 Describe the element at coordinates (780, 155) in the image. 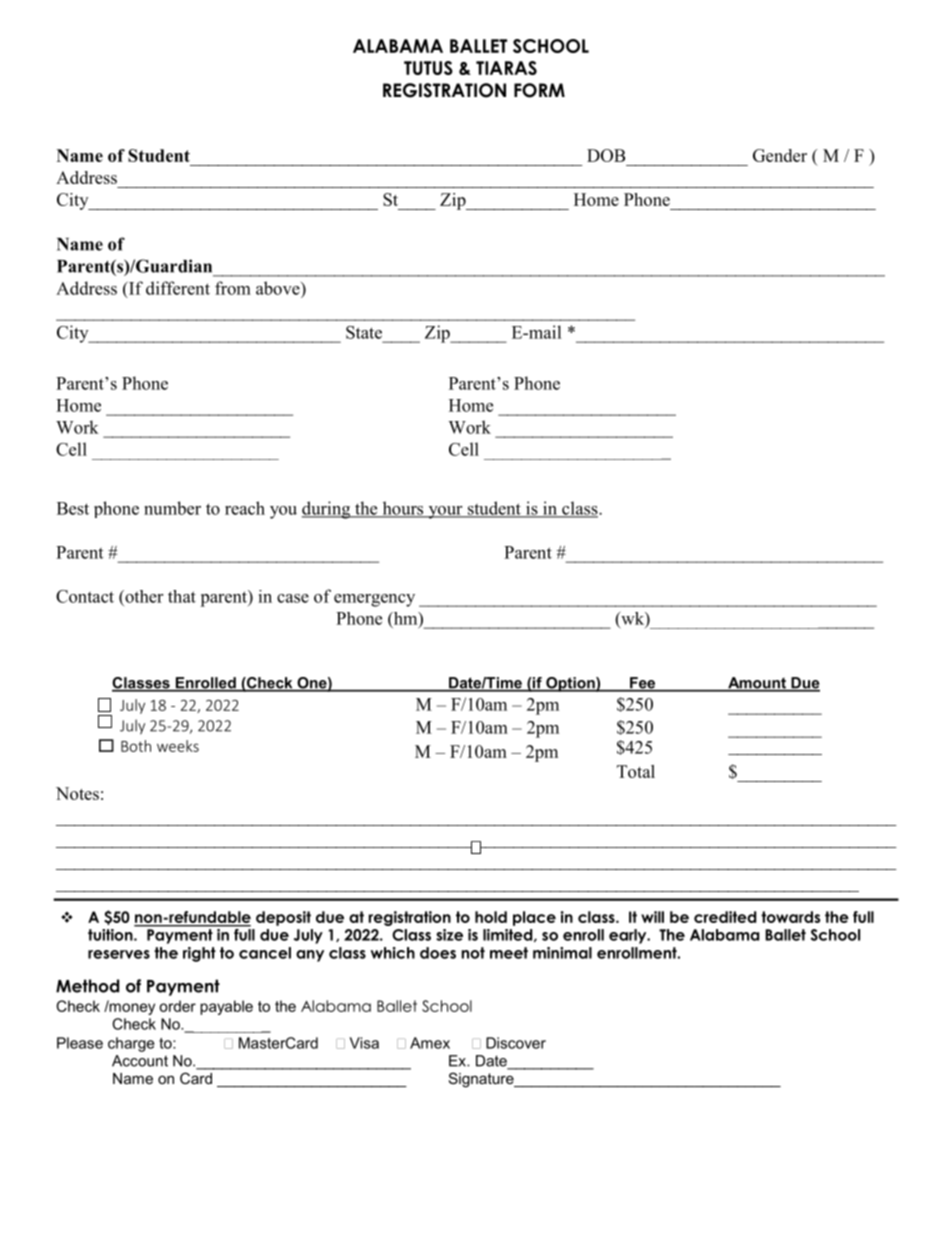

I see `Gender` at that location.
